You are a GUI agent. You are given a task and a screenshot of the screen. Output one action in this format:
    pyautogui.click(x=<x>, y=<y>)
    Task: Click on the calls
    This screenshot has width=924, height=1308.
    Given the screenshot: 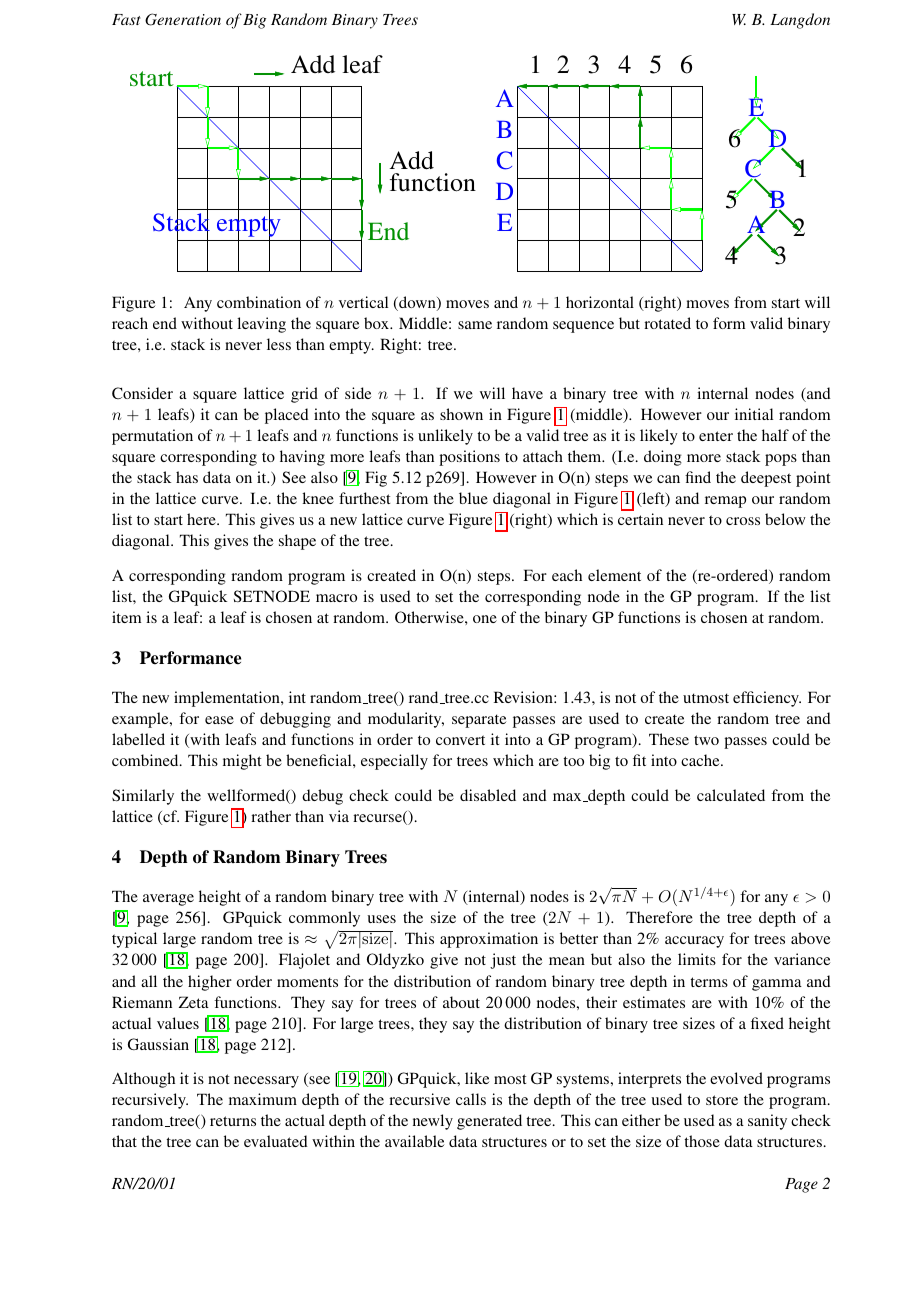 What is the action you would take?
    pyautogui.click(x=471, y=1099)
